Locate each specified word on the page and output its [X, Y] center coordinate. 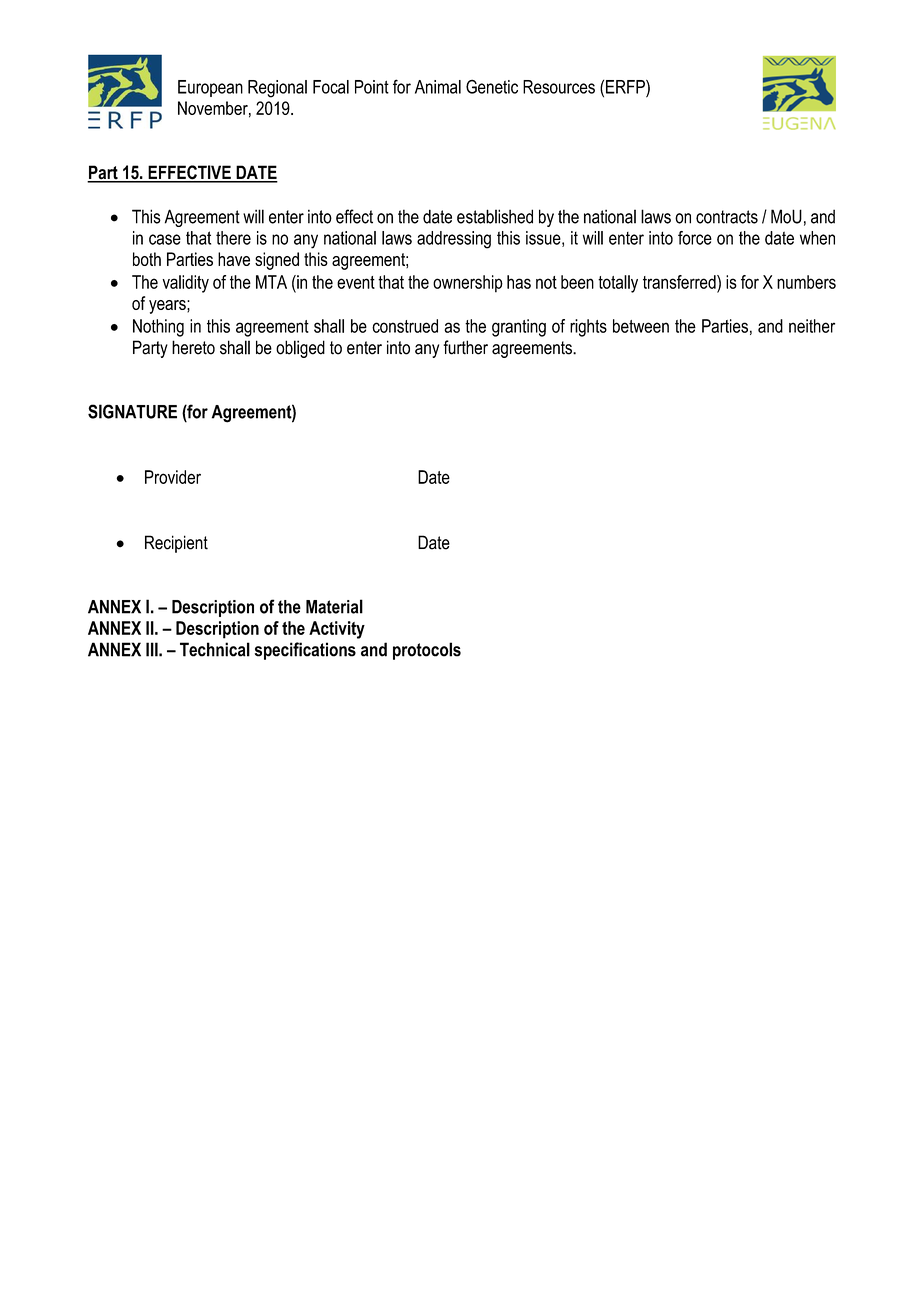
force [695, 238]
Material [334, 606]
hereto [193, 347]
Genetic [492, 86]
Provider [173, 477]
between [641, 326]
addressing [454, 240]
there [233, 238]
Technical [215, 649]
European [210, 88]
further [465, 347]
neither [812, 326]
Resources [559, 87]
